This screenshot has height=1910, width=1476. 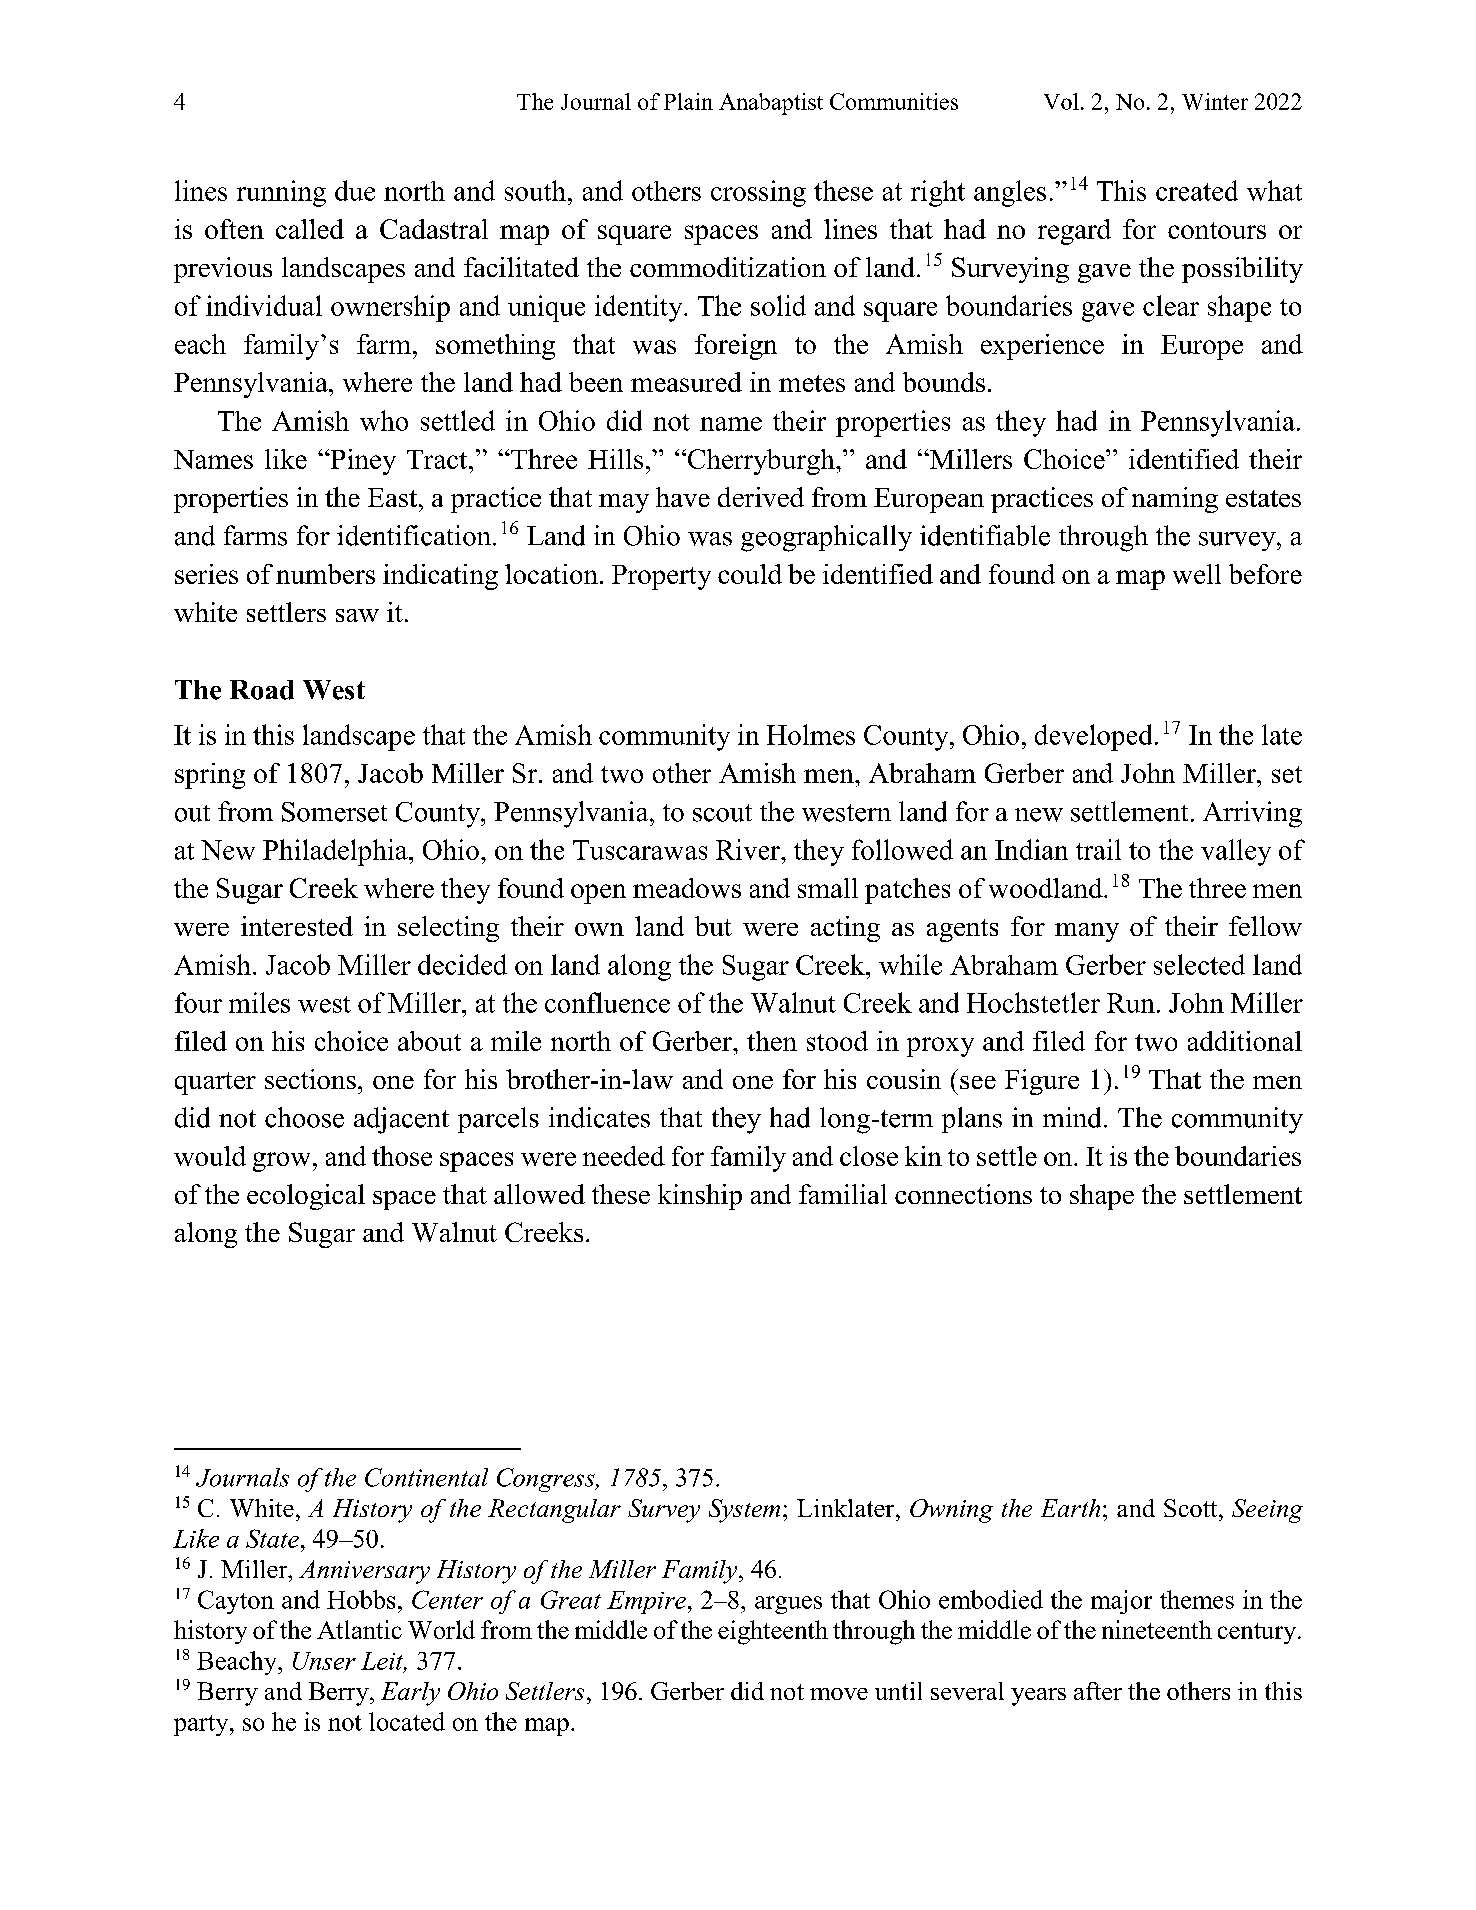 What do you see at coordinates (1087, 932) in the screenshot?
I see `many` at bounding box center [1087, 932].
